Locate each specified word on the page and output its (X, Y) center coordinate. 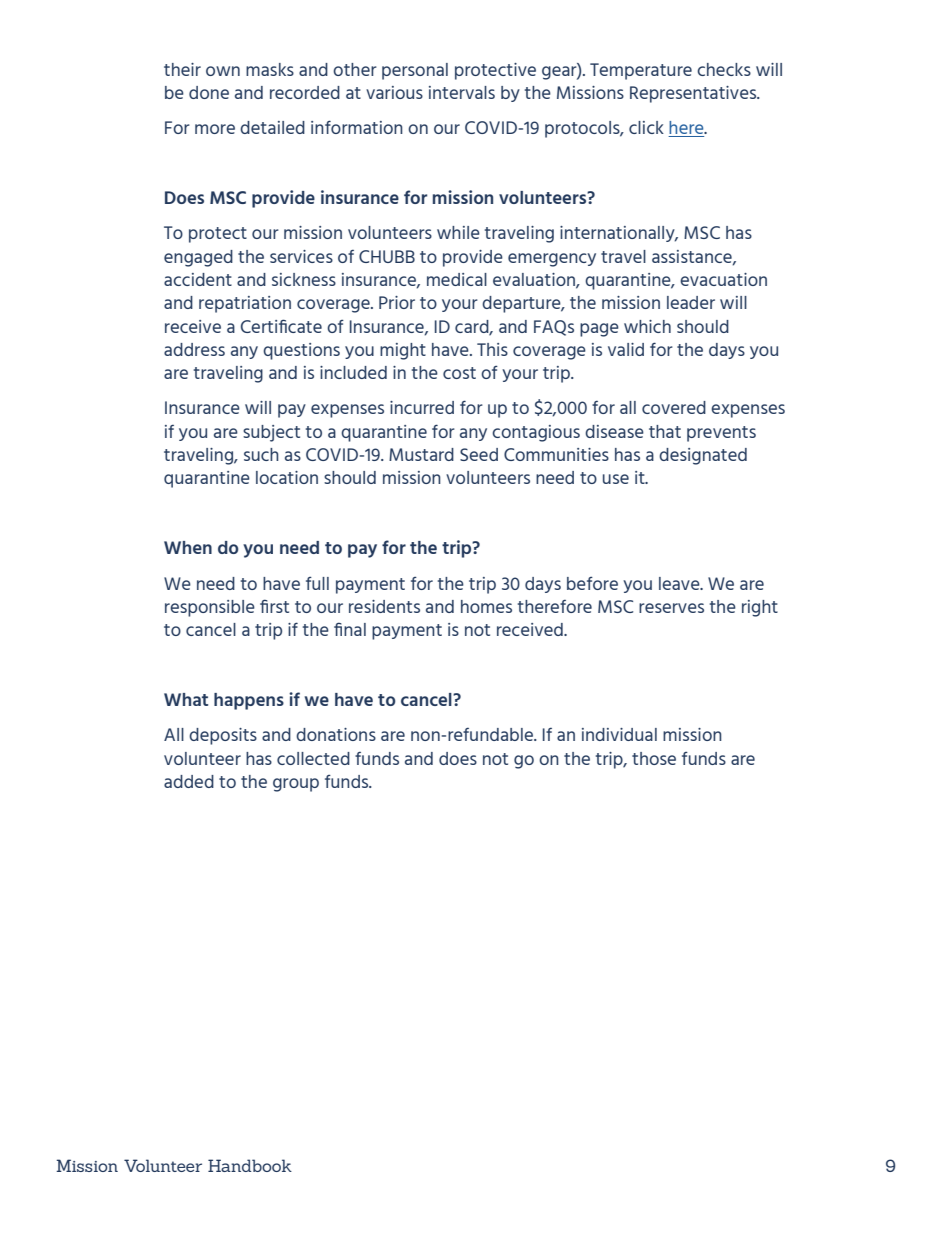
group (296, 785)
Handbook (250, 1165)
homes (486, 606)
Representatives (694, 94)
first (274, 606)
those (654, 758)
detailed (272, 127)
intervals (462, 92)
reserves (671, 608)
